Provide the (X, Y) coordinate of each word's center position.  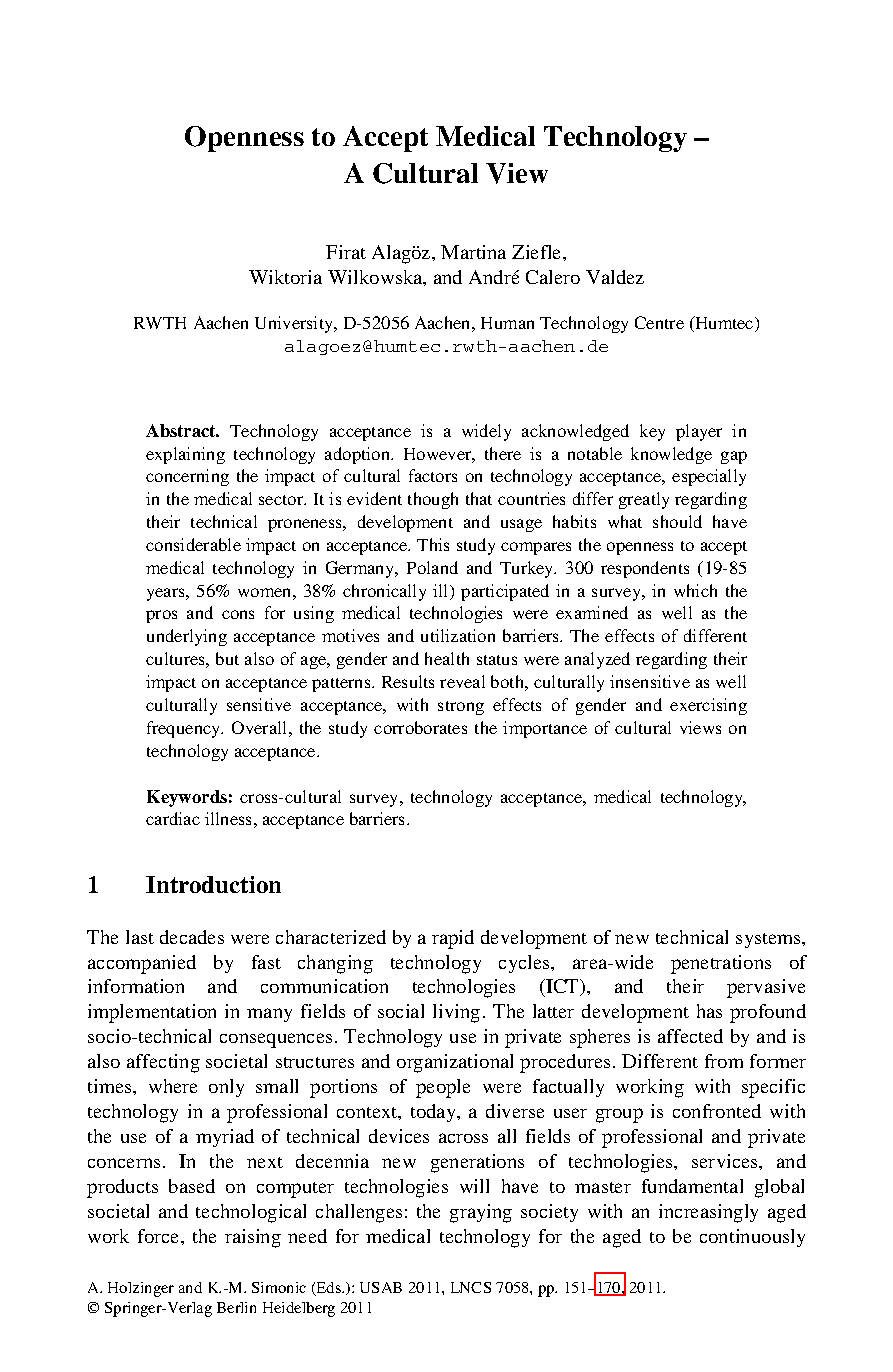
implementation (152, 1013)
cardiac (173, 818)
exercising (708, 706)
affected (690, 1036)
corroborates (420, 727)
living (456, 1013)
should (677, 521)
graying (481, 1213)
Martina (473, 252)
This (433, 544)
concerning (187, 477)
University (295, 324)
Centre (659, 322)
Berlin (236, 1307)
